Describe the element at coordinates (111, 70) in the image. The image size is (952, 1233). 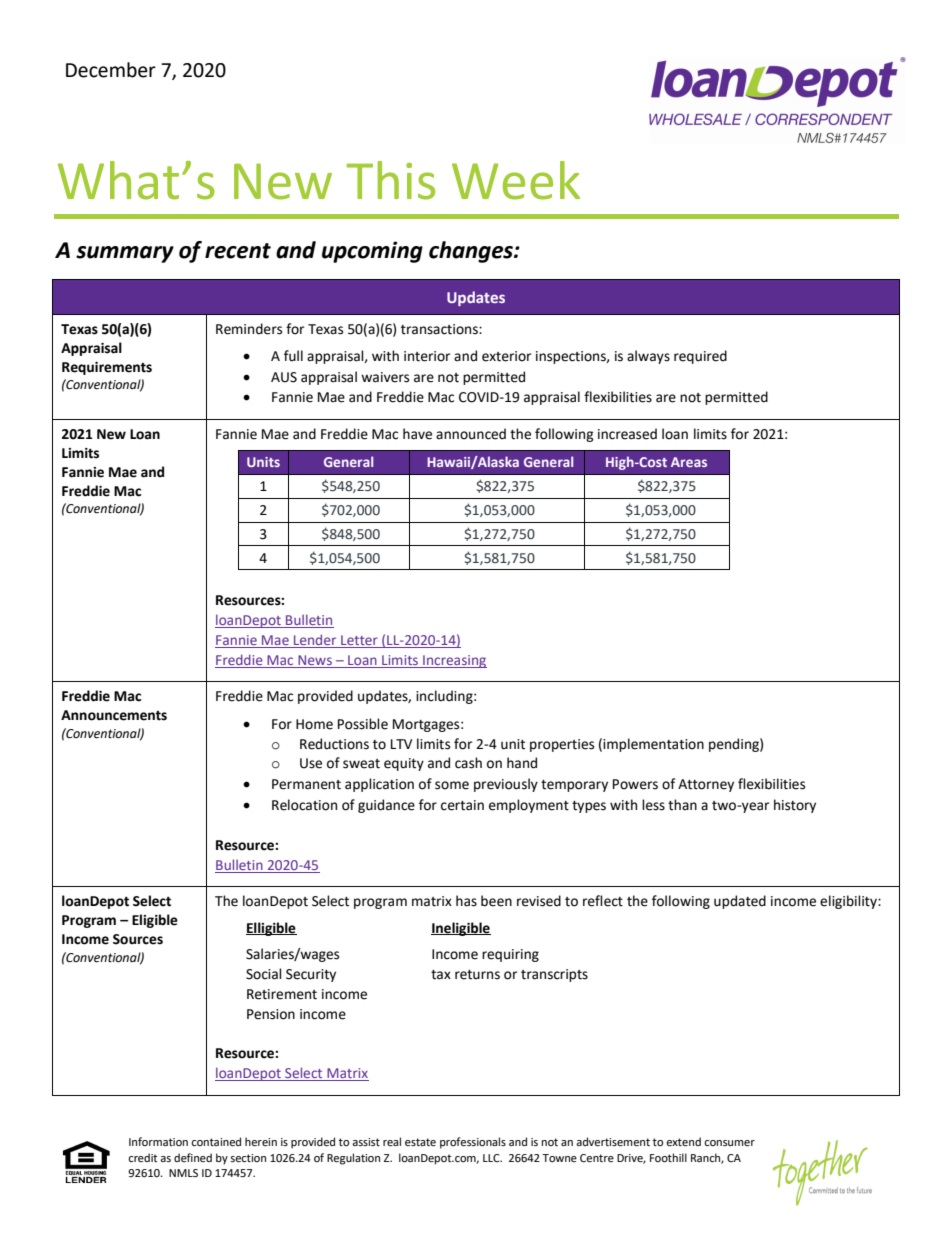
I see `December` at that location.
